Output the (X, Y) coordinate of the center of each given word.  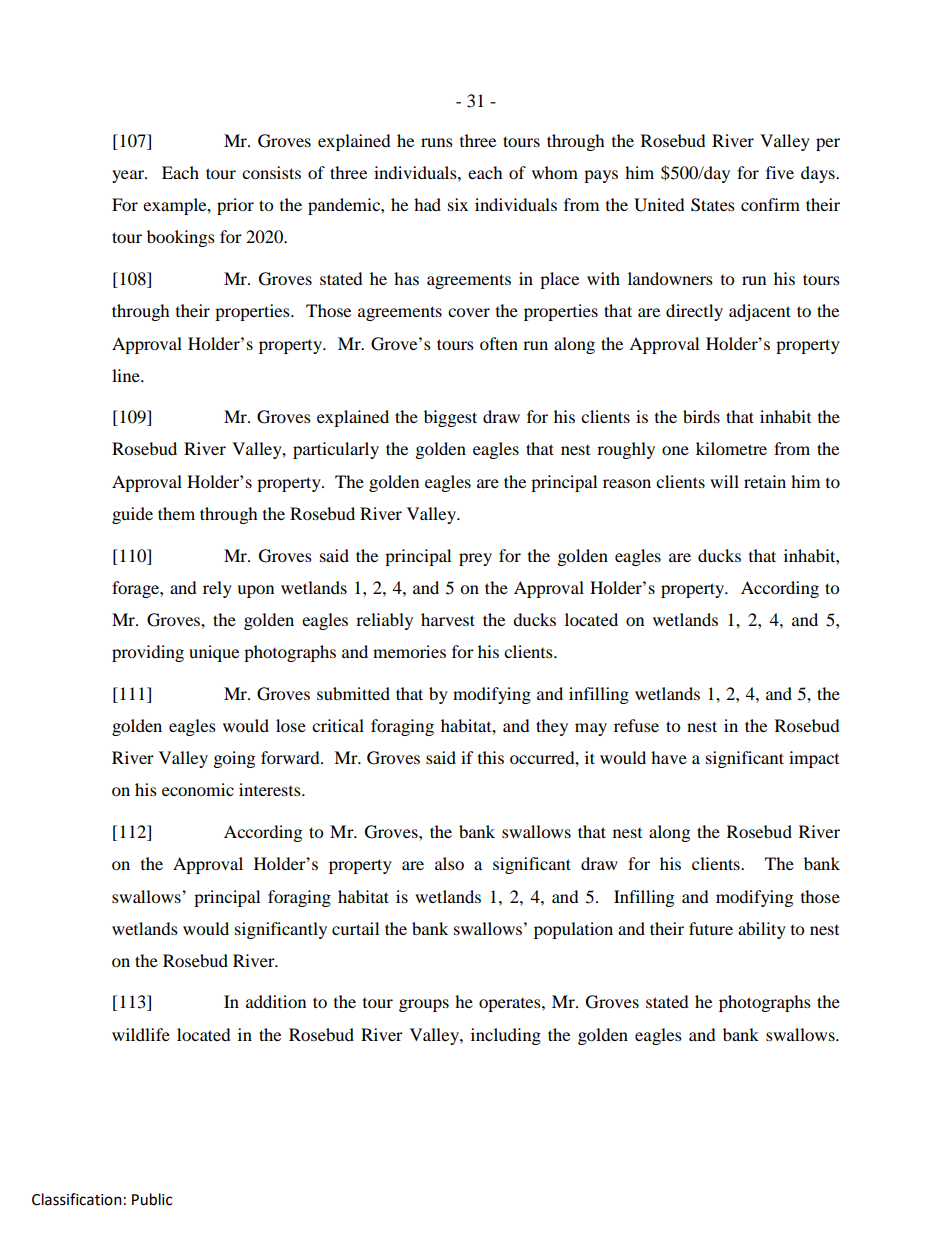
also (449, 863)
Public (152, 1199)
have (669, 757)
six (458, 204)
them (176, 513)
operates (511, 1005)
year (129, 176)
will (724, 481)
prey (475, 559)
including (506, 1036)
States (713, 205)
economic (198, 789)
